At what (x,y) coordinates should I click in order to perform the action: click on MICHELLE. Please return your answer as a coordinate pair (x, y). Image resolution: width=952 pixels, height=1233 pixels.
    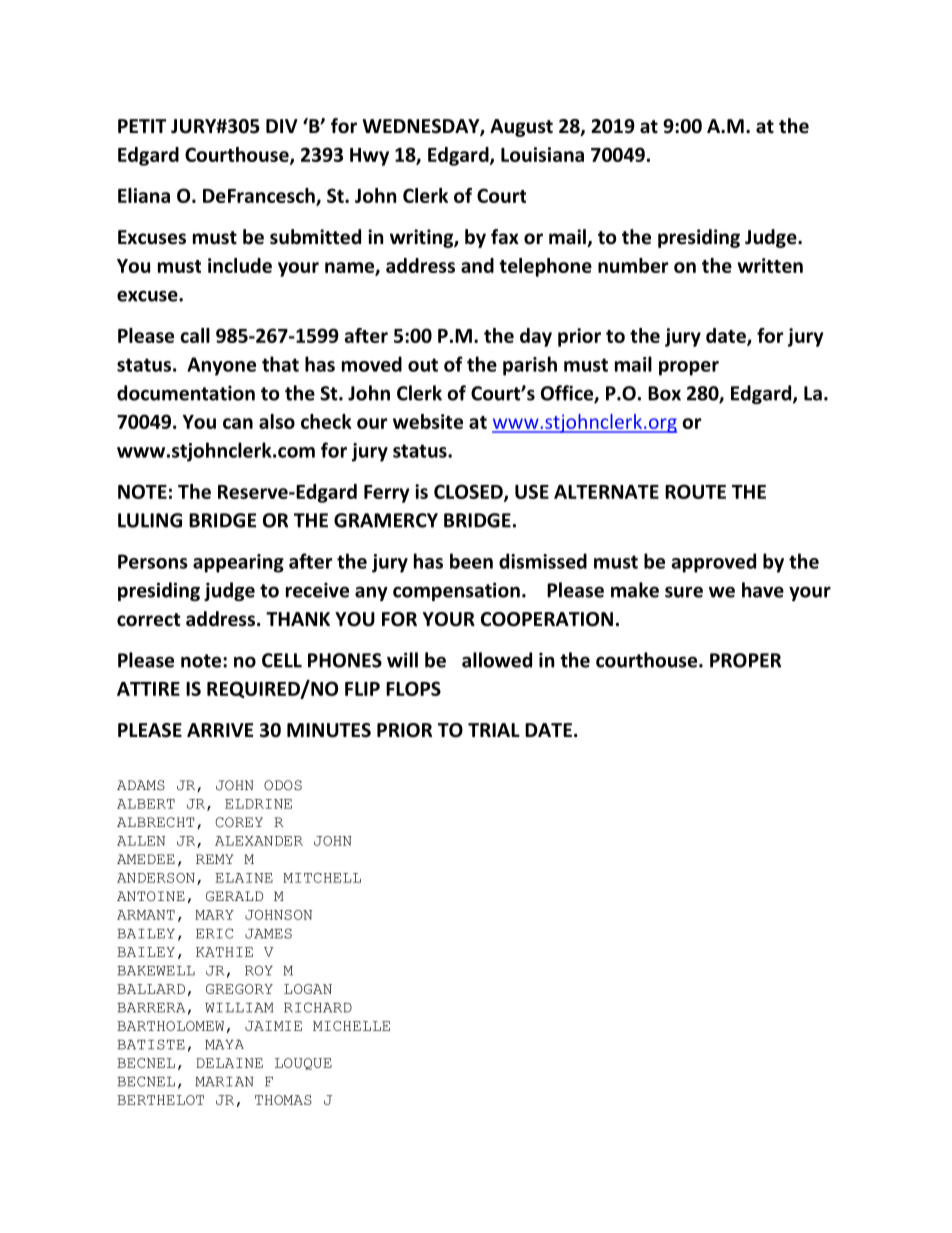
    Looking at the image, I should click on (351, 1026).
